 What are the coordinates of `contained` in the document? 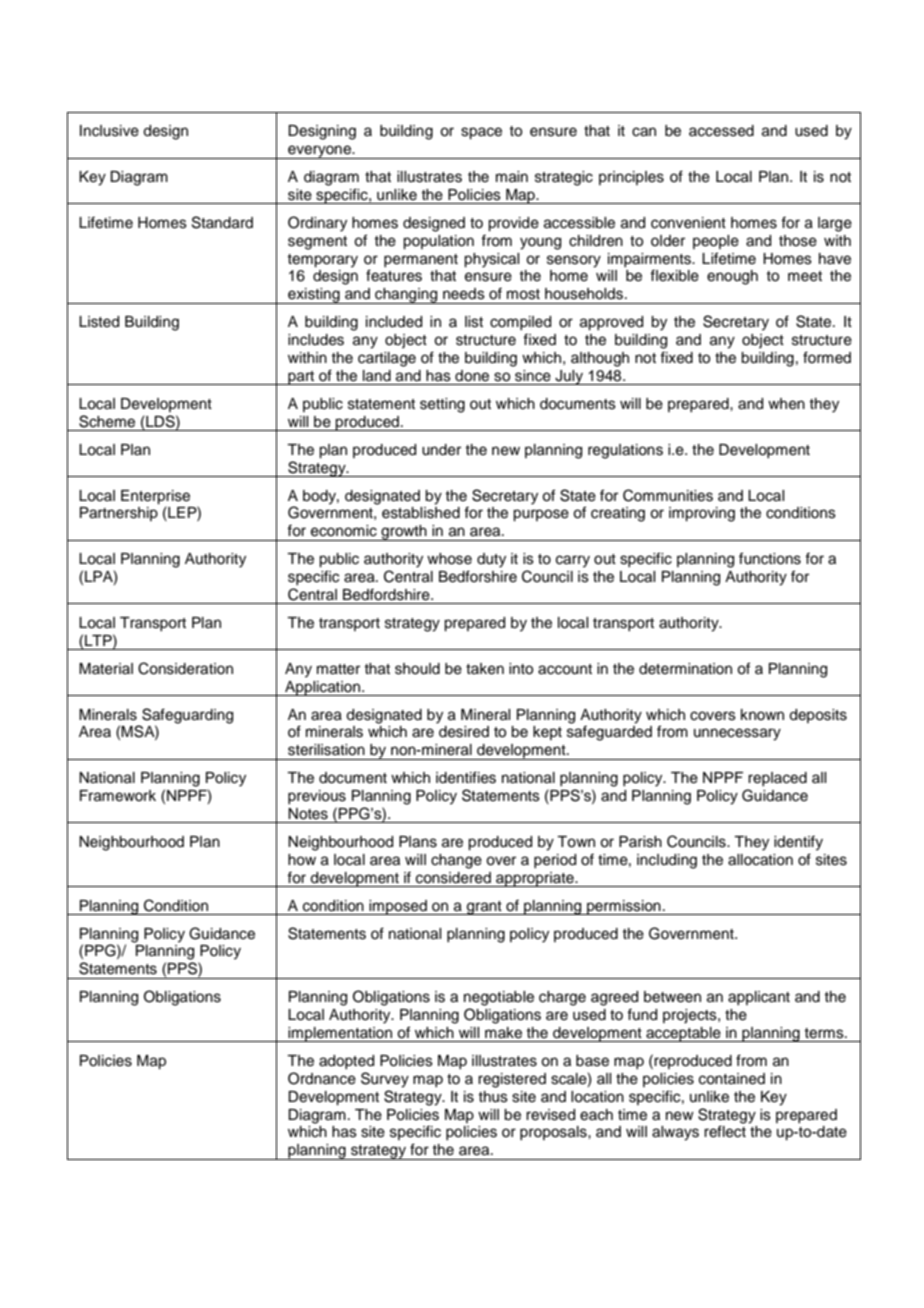 It's located at (732, 1079).
